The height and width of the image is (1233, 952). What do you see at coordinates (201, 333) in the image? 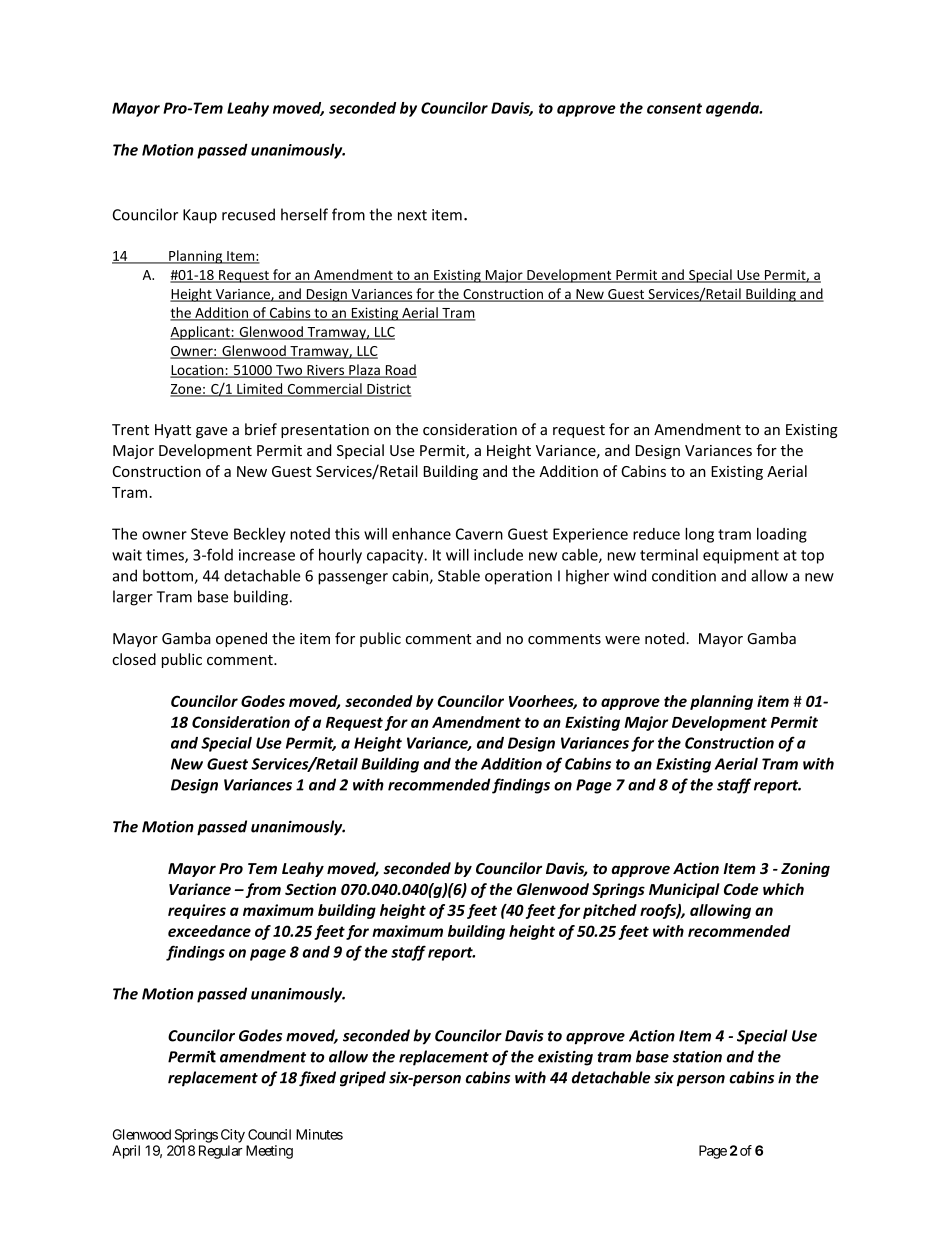
I see `Applicant` at bounding box center [201, 333].
